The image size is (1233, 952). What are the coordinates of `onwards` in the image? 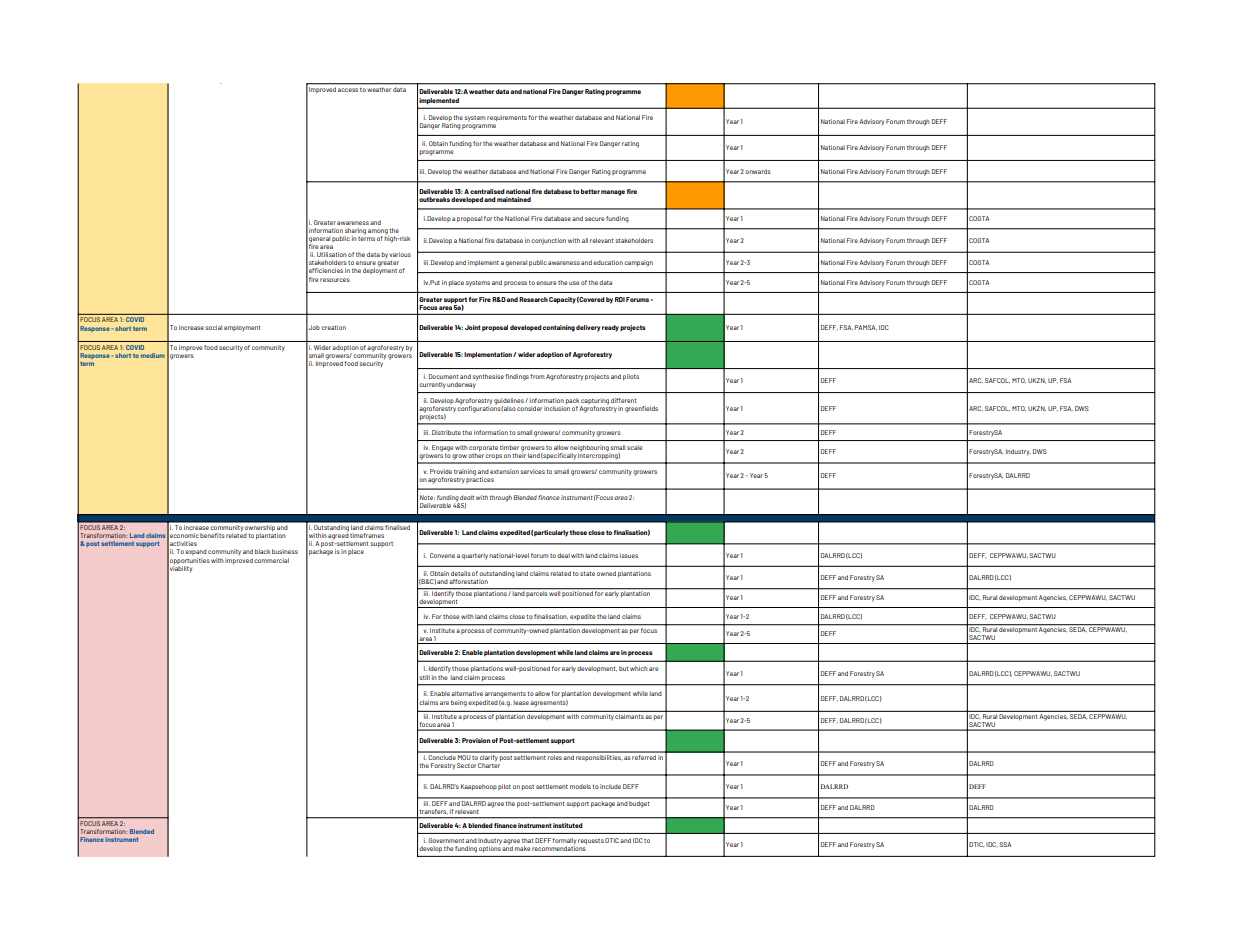 It's located at (758, 171).
